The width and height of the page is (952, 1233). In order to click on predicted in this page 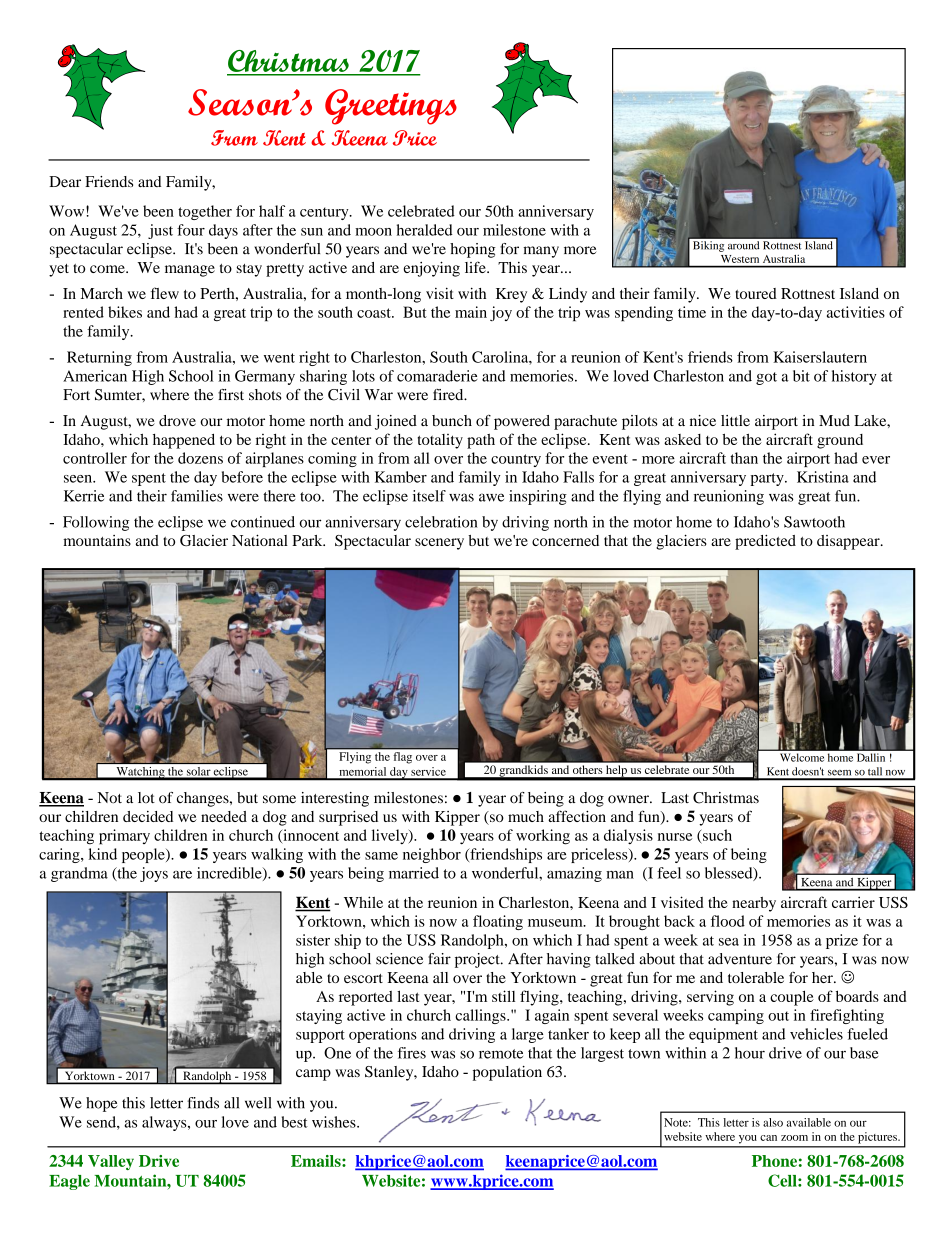, I will do `click(765, 542)`.
